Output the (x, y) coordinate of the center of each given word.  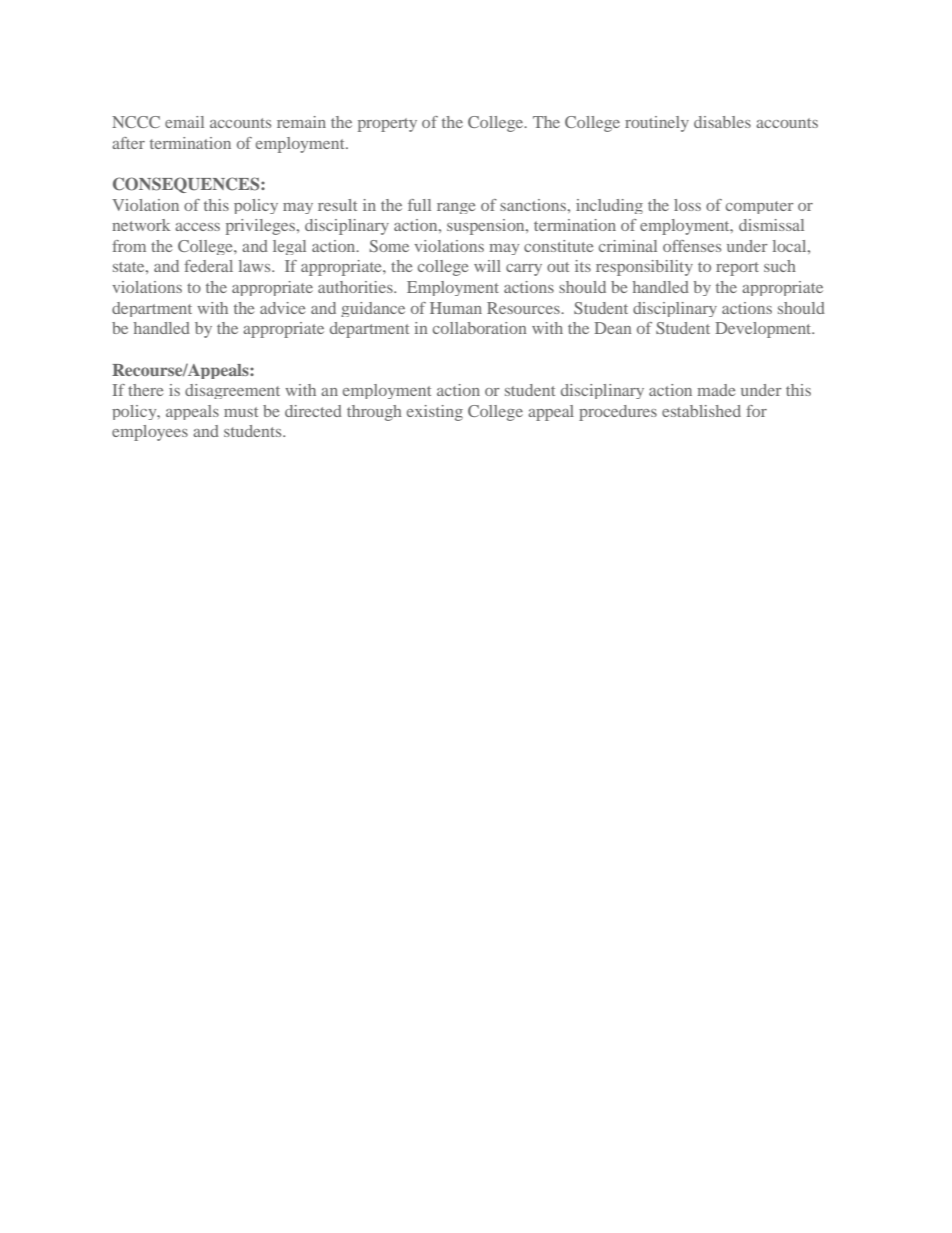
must (241, 412)
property (387, 125)
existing (435, 413)
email (184, 122)
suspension (487, 227)
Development (764, 330)
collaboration (480, 328)
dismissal (771, 225)
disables (722, 122)
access (197, 227)
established (701, 411)
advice (282, 308)
